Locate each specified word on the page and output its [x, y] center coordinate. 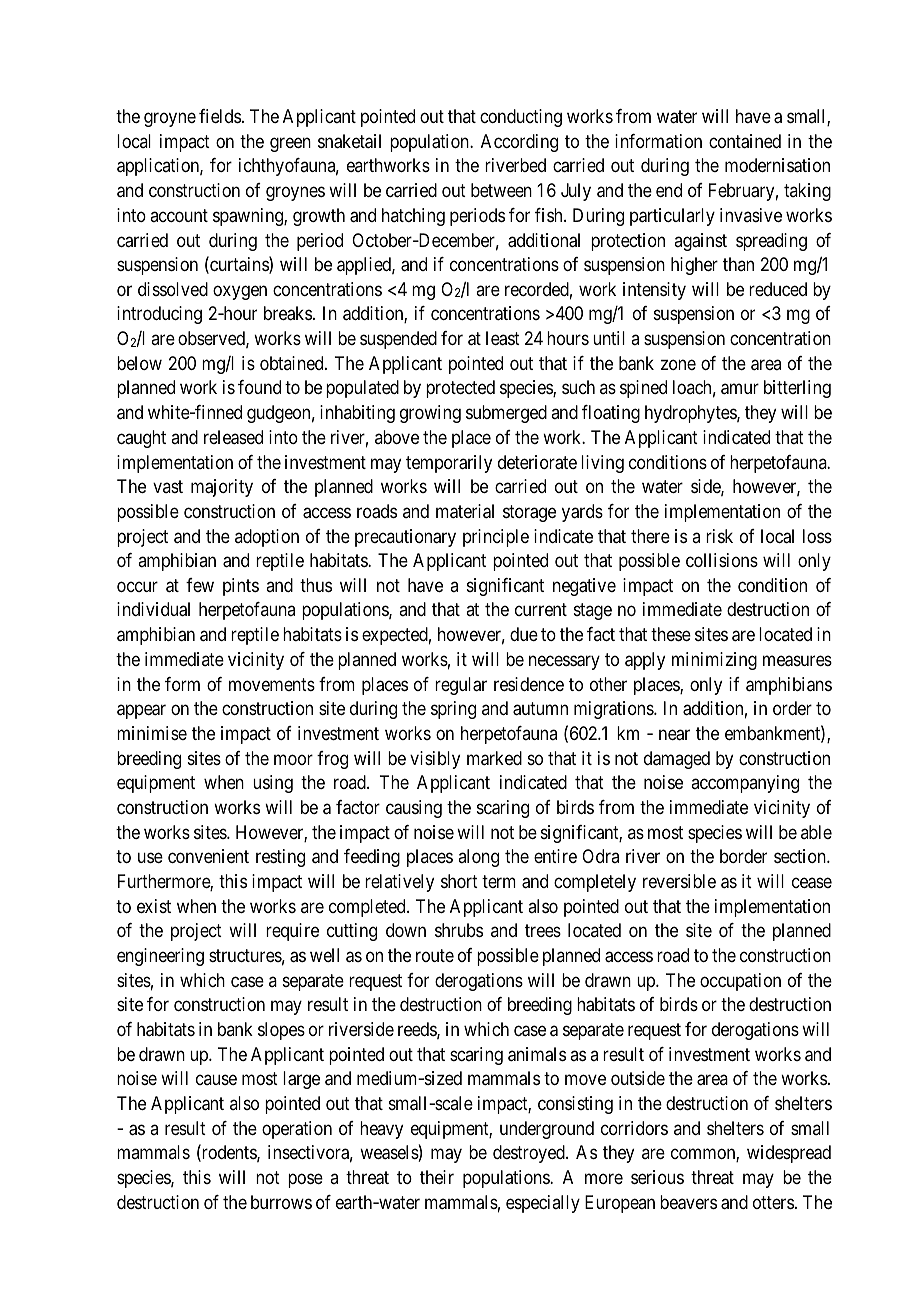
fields [220, 116]
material [465, 511]
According [519, 143]
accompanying [745, 784]
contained [745, 141]
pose [305, 1180]
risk [719, 536]
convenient [208, 856]
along [478, 858]
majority [222, 488]
